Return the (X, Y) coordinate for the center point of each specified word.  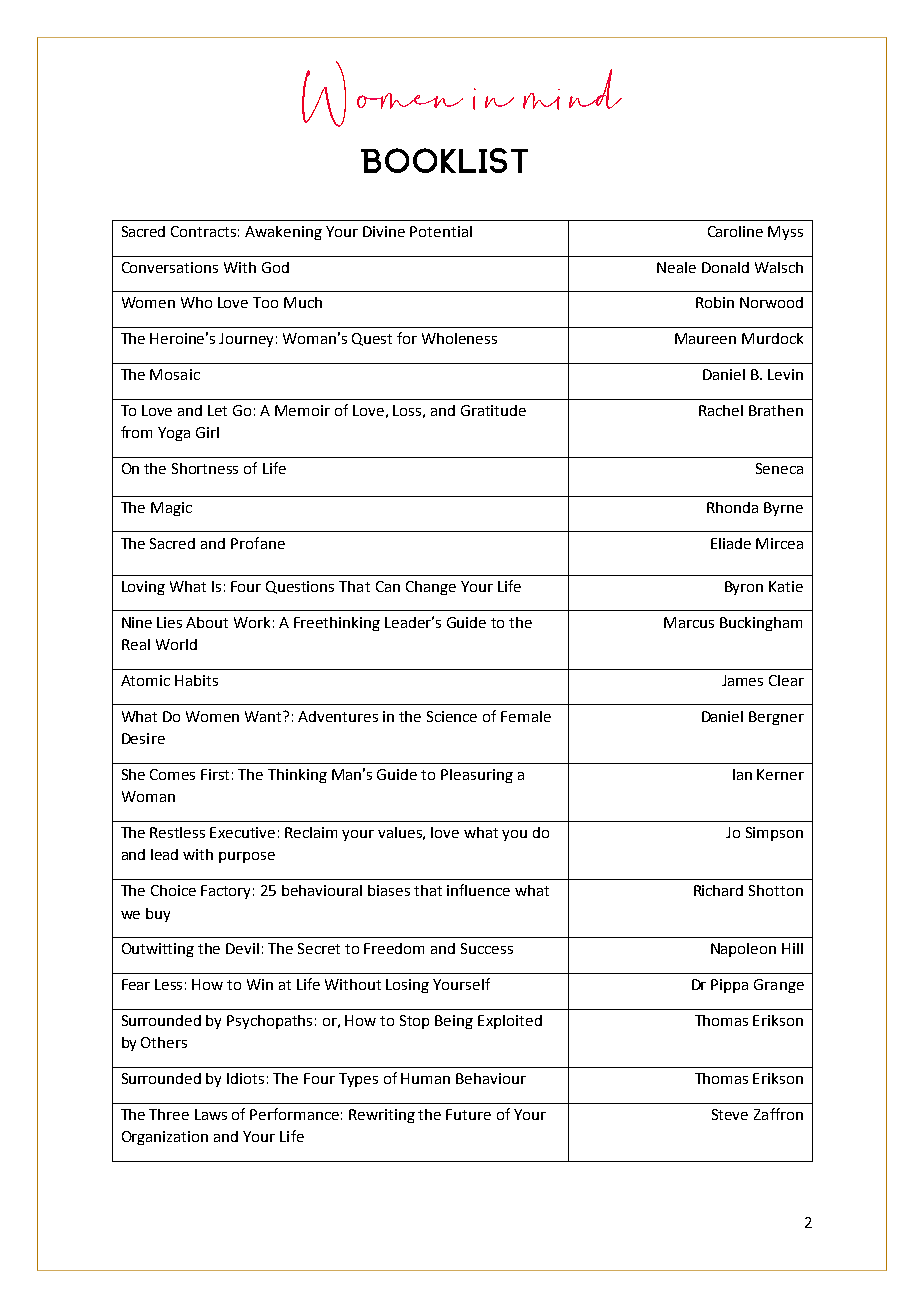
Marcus (689, 622)
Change (431, 588)
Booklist (444, 160)
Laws (211, 1114)
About (207, 622)
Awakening (283, 233)
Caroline (735, 231)
